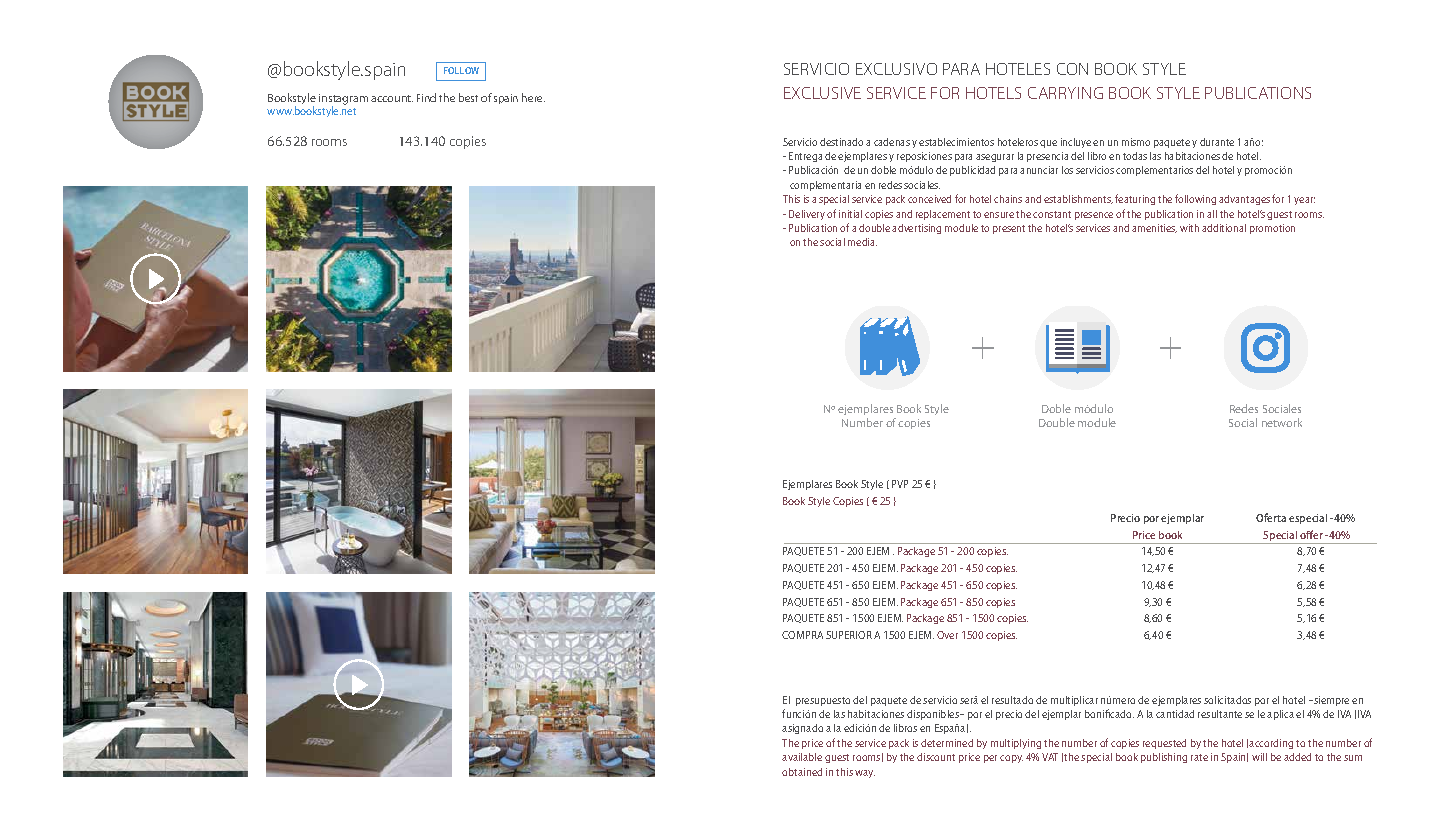  What do you see at coordinates (822, 93) in the page?
I see `EXCLUSIVE` at bounding box center [822, 93].
